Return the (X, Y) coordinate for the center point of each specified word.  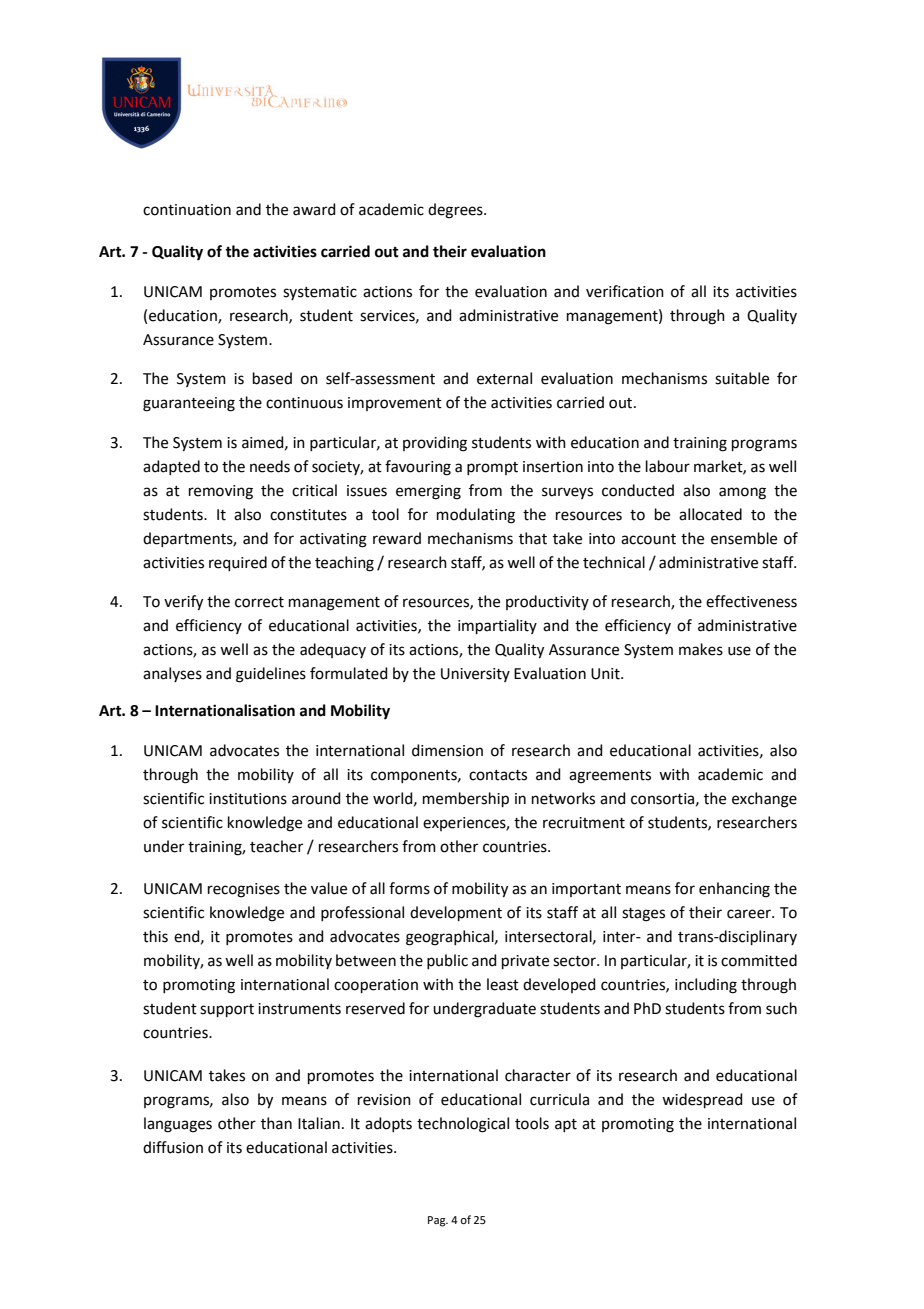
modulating (476, 516)
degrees (456, 211)
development (456, 913)
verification (625, 291)
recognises (244, 890)
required (238, 563)
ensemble (744, 538)
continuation (187, 210)
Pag (438, 1221)
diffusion (173, 1147)
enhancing (734, 890)
